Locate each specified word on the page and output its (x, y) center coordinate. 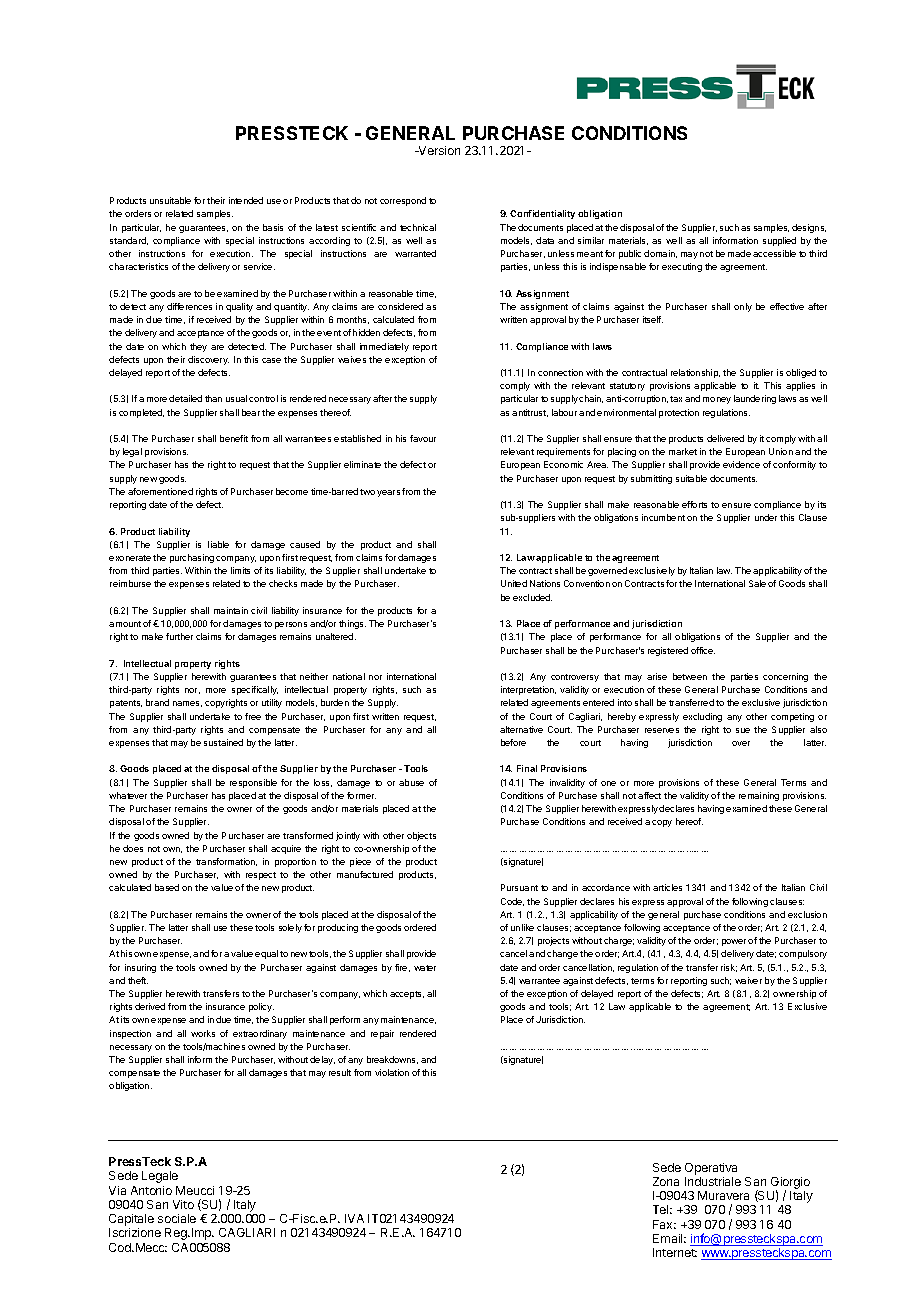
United (514, 583)
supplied (779, 241)
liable (218, 544)
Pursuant (519, 887)
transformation (226, 862)
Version (438, 150)
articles (667, 887)
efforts (694, 504)
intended (246, 200)
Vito (183, 1204)
